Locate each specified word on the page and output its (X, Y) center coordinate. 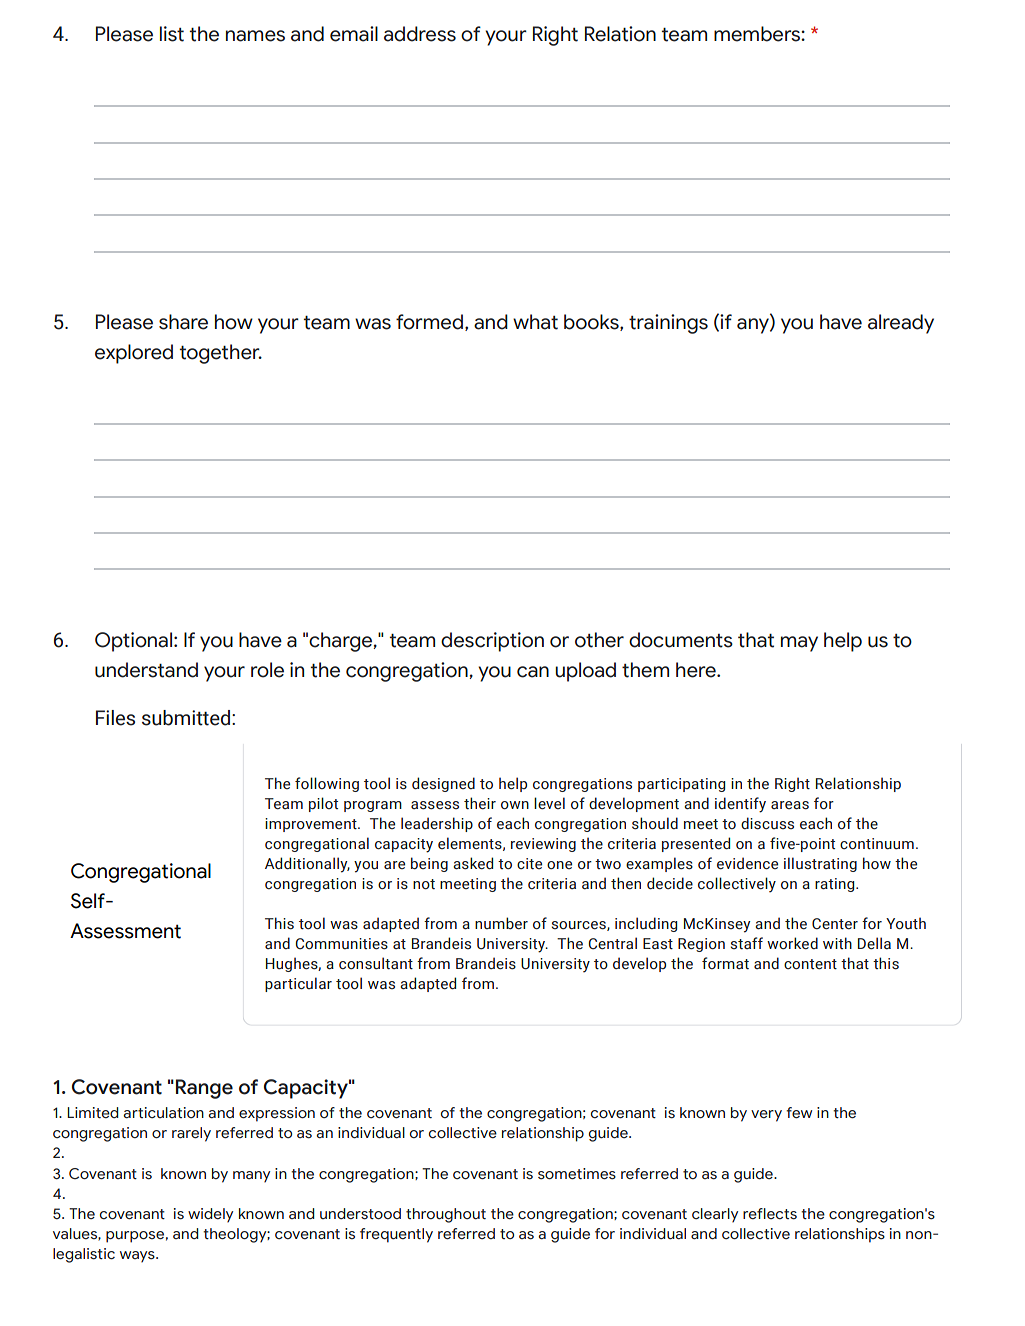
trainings (668, 324)
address (420, 34)
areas (790, 805)
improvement (312, 825)
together (221, 354)
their (480, 803)
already (901, 324)
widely (210, 1215)
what (535, 322)
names (255, 36)
